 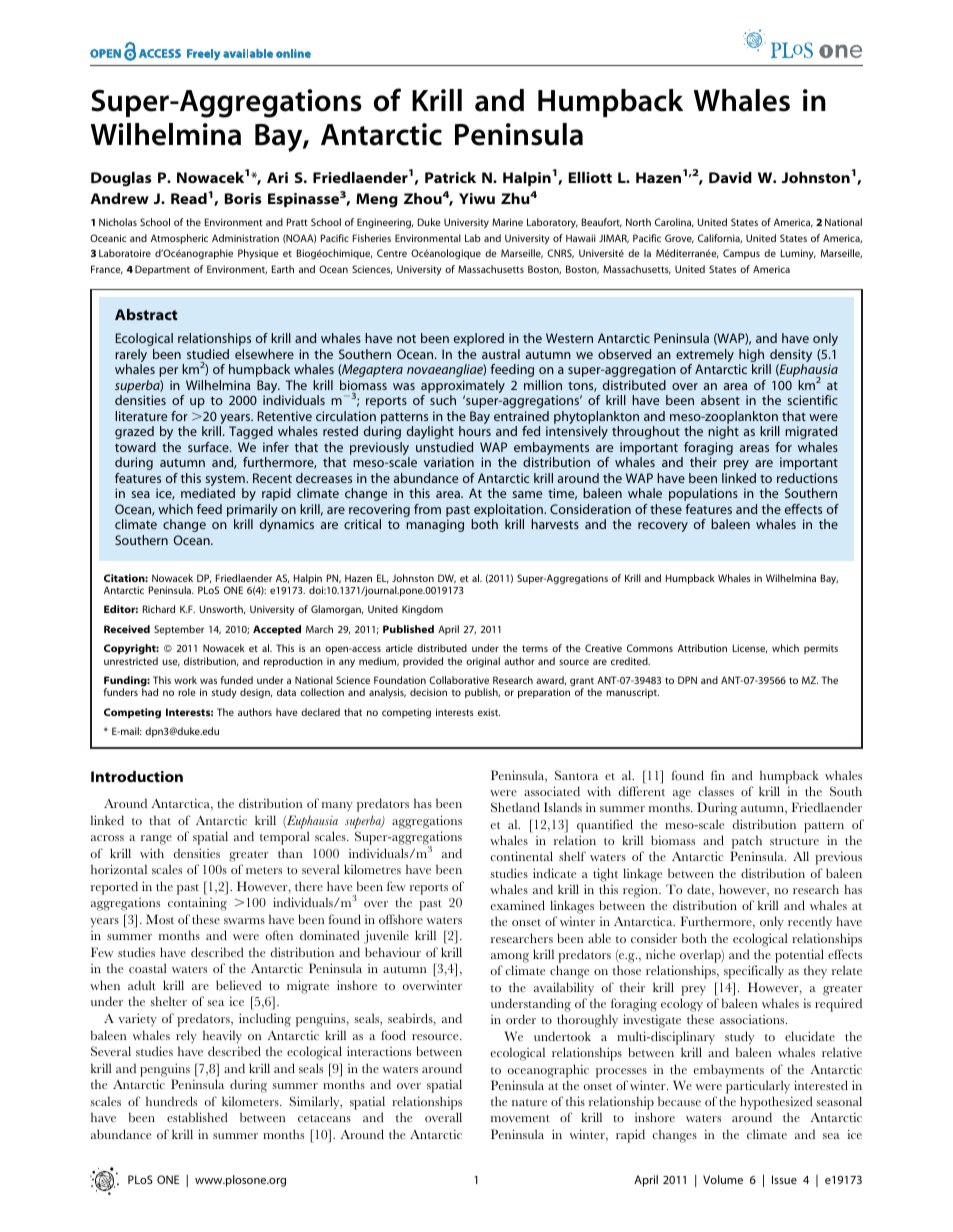 I want to click on Marine, so click(x=507, y=222).
